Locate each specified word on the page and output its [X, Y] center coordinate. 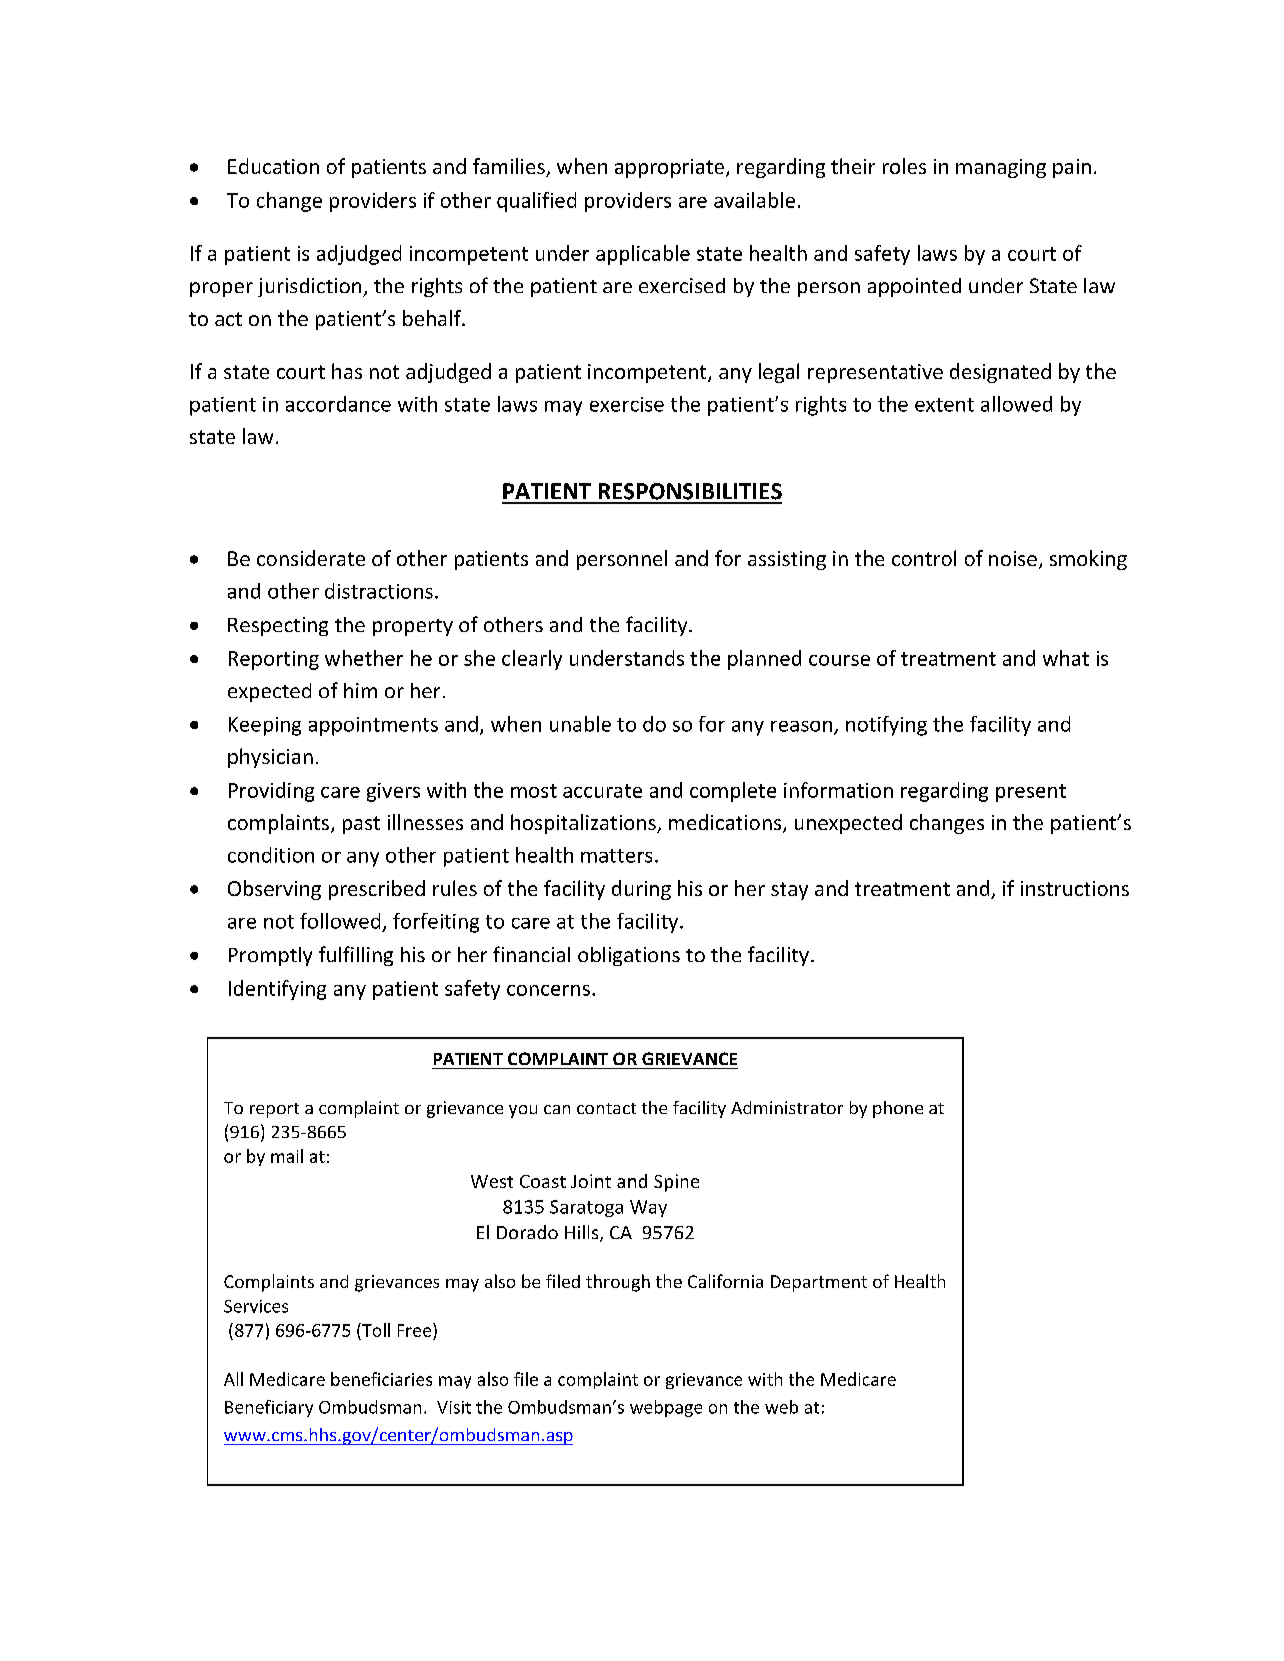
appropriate [669, 168]
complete [733, 792]
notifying [886, 726]
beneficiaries [381, 1379]
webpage [666, 1408]
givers [393, 792]
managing [1001, 168]
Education [273, 166]
